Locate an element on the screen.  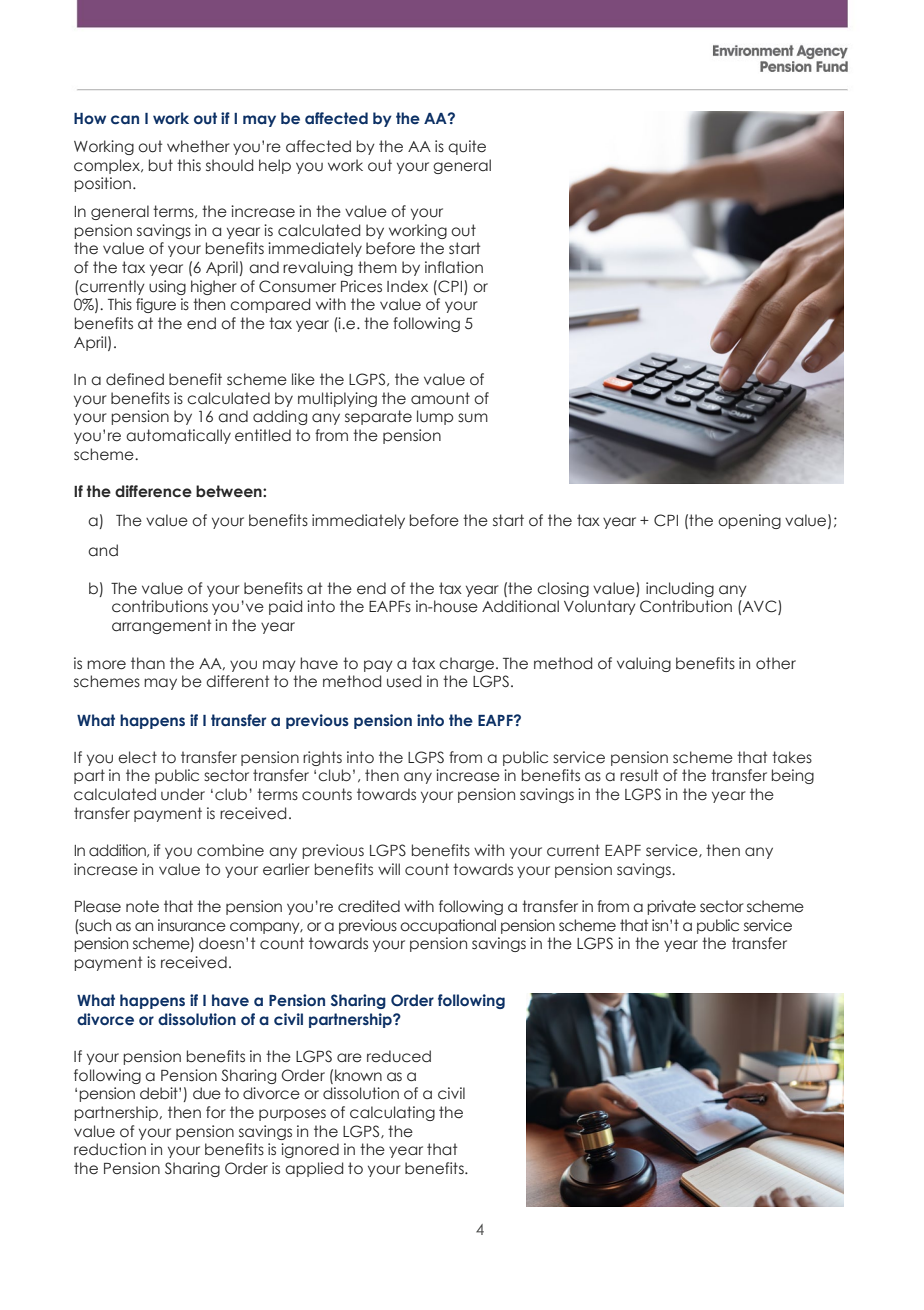
whether is located at coordinates (198, 146).
